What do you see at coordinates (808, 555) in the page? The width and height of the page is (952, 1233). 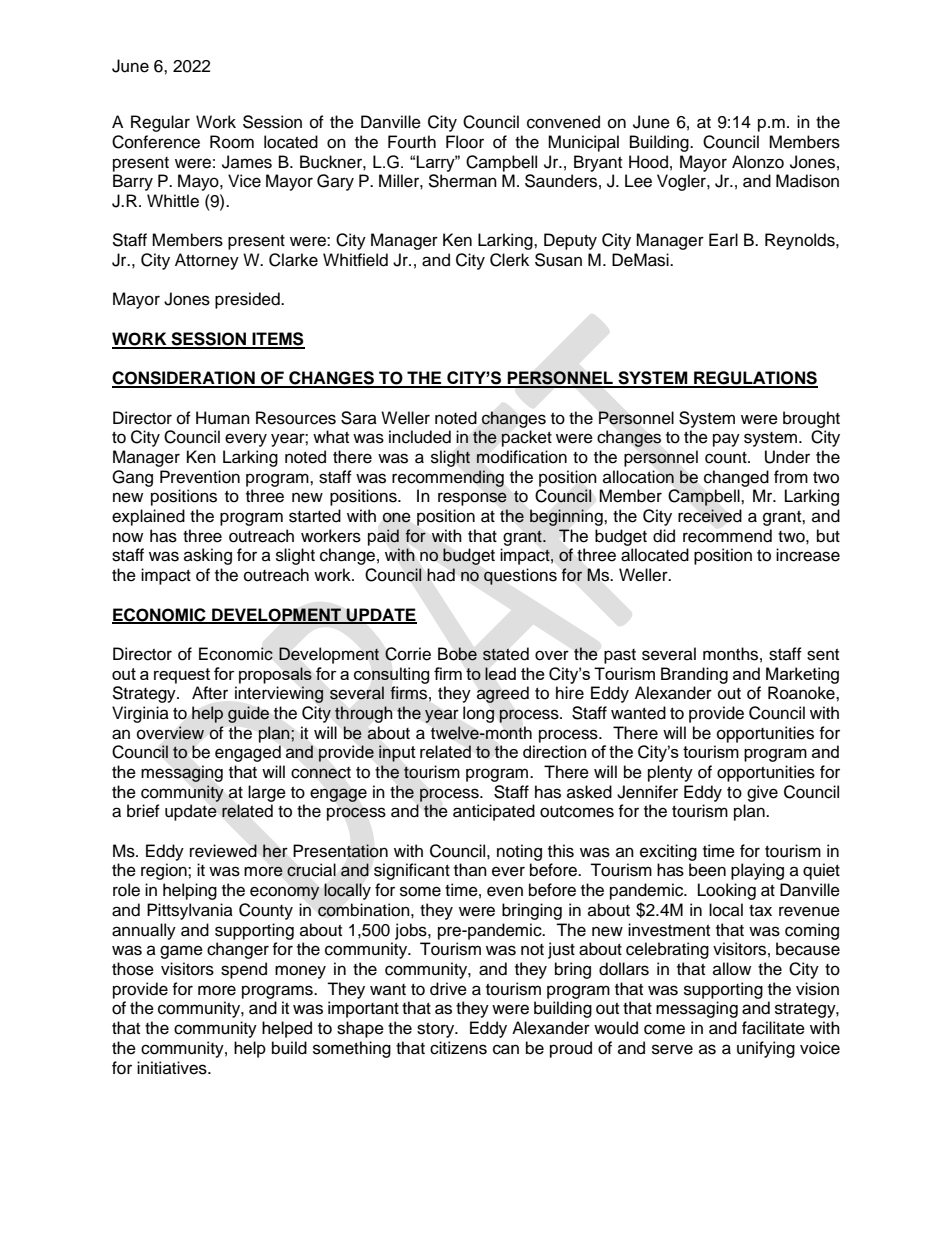 I see `increase` at bounding box center [808, 555].
